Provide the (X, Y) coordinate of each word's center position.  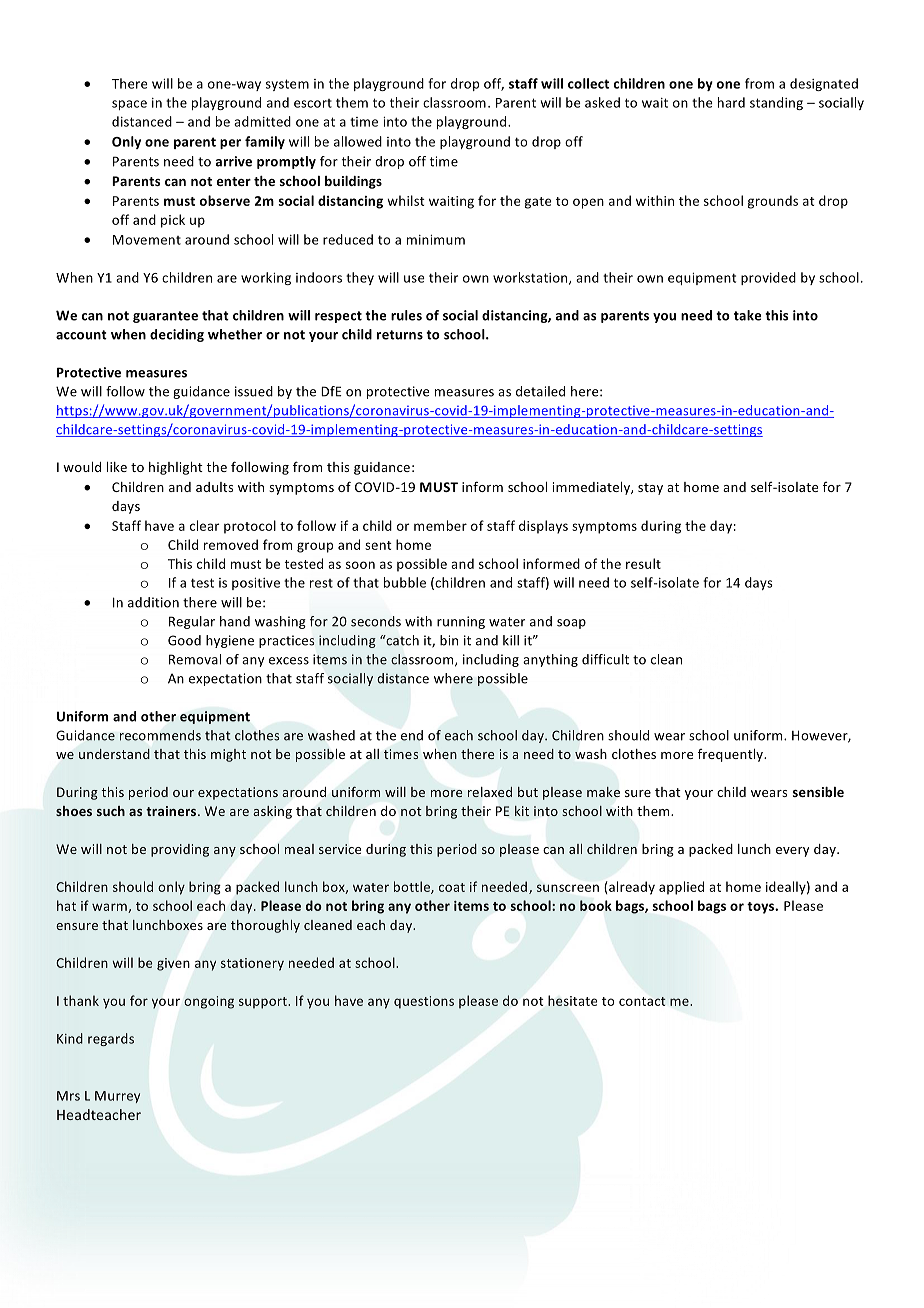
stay (650, 489)
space (129, 105)
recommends (160, 735)
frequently (732, 755)
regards (111, 1039)
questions (424, 1002)
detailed (540, 391)
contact (642, 1001)
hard (731, 102)
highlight (176, 468)
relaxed (490, 792)
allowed (358, 141)
